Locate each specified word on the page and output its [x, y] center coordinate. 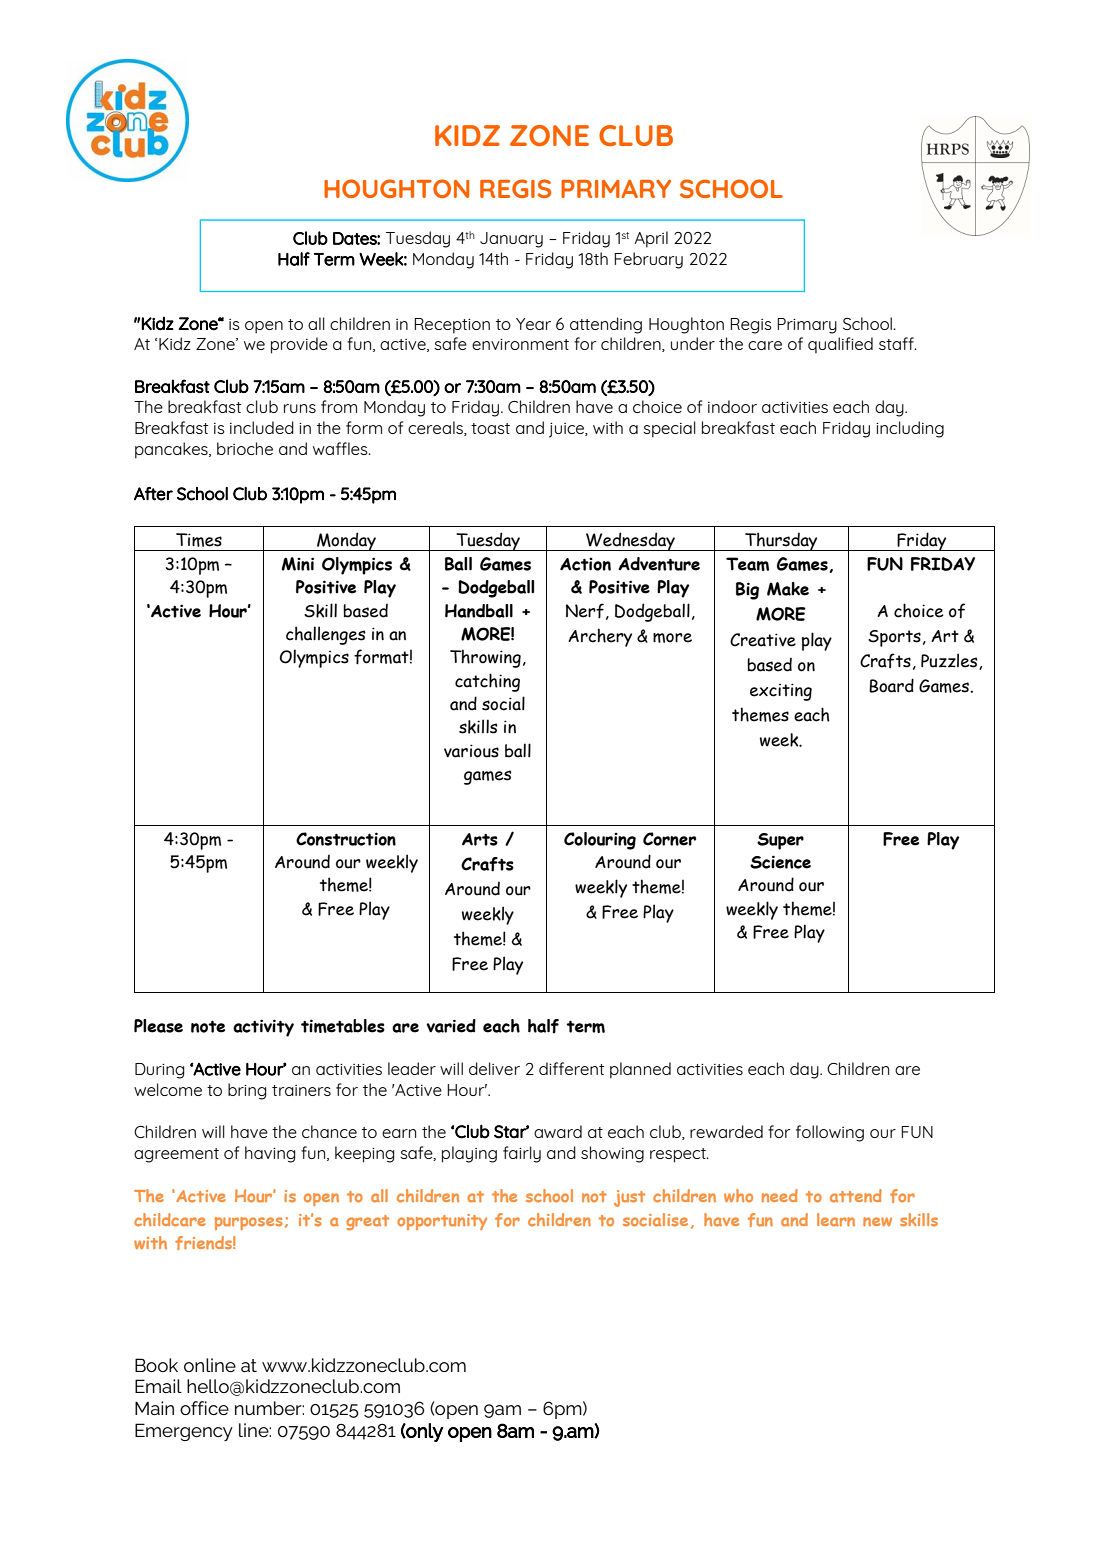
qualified [840, 345]
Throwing [485, 658]
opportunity [442, 1222]
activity [263, 1028]
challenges [326, 635]
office [204, 1408]
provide [299, 345]
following [830, 1133]
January [511, 240]
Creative [763, 640]
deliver [494, 1068]
